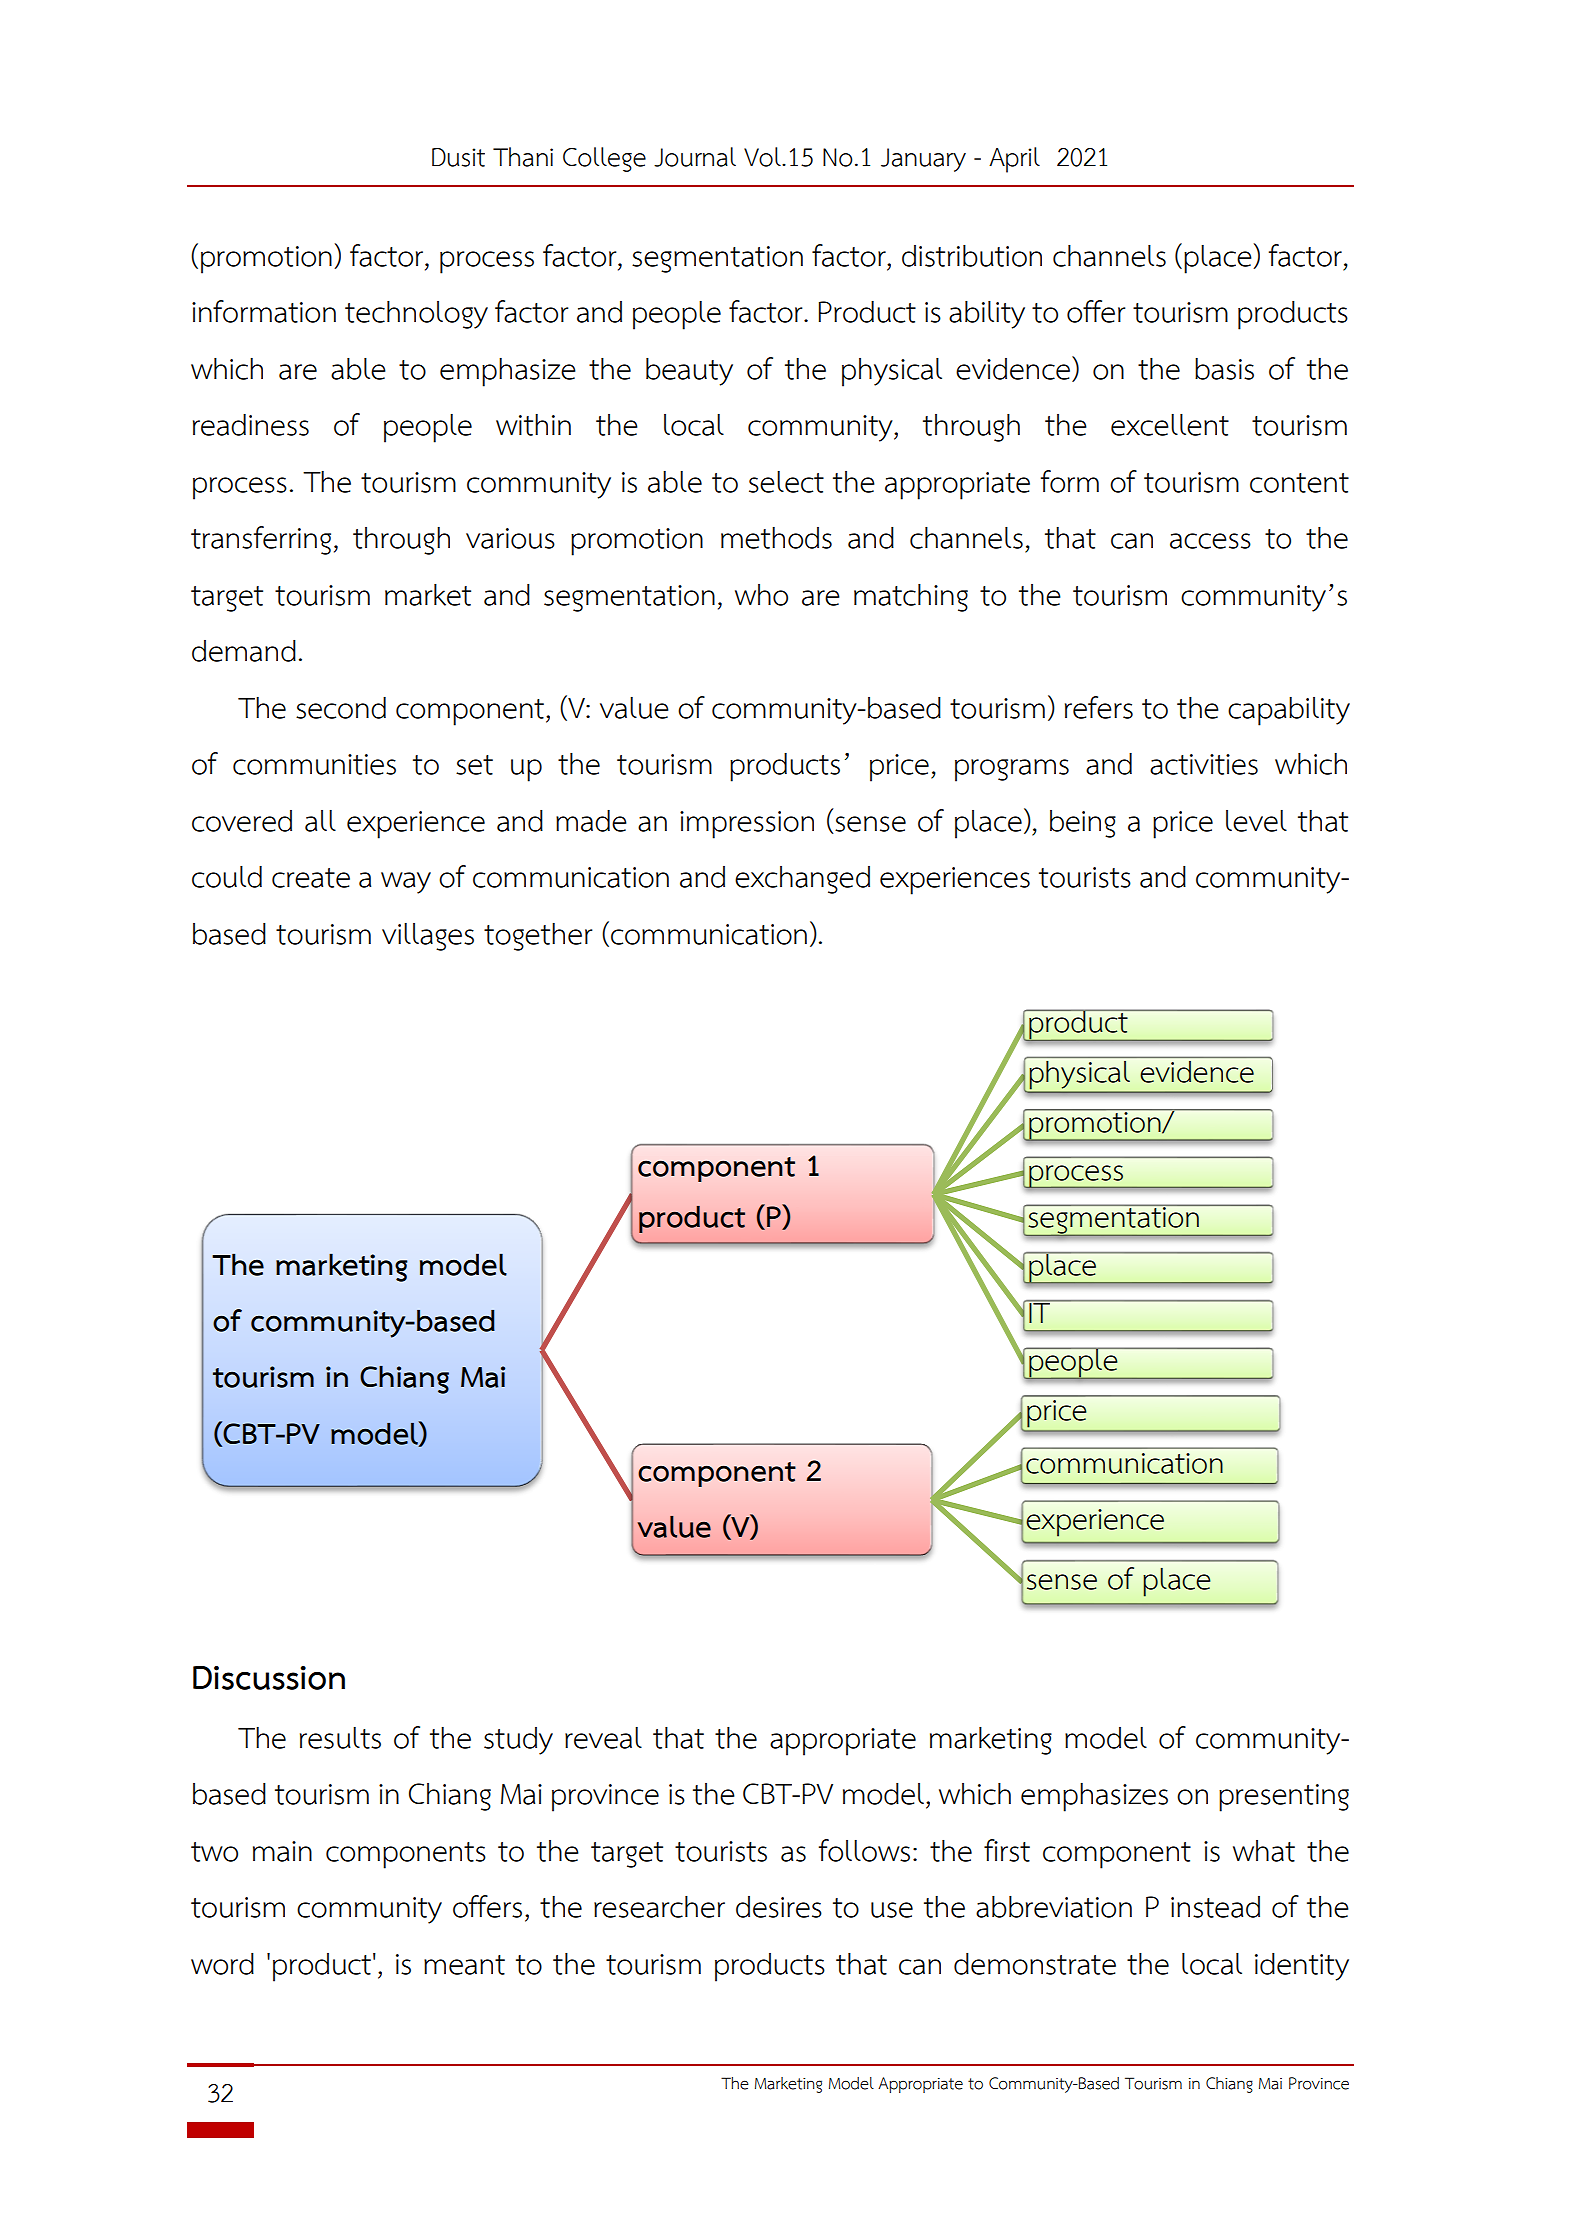 Image resolution: width=1579 pixels, height=2233 pixels. I want to click on being, so click(1083, 824).
